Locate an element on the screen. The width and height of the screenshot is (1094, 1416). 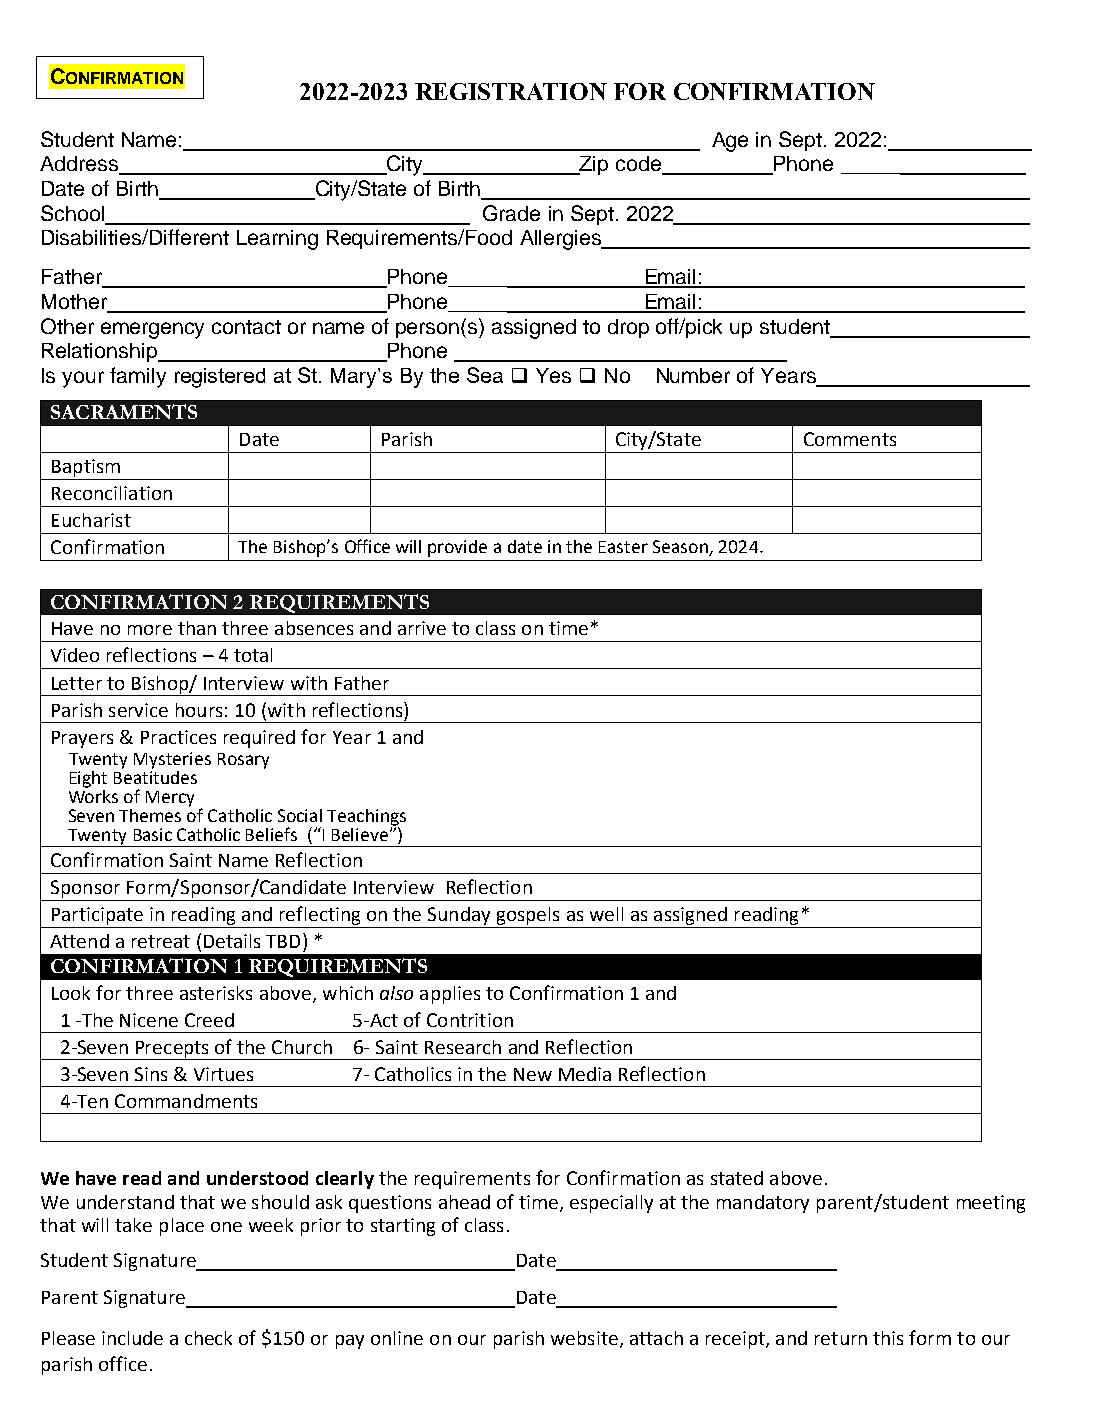
check is located at coordinates (208, 1338).
